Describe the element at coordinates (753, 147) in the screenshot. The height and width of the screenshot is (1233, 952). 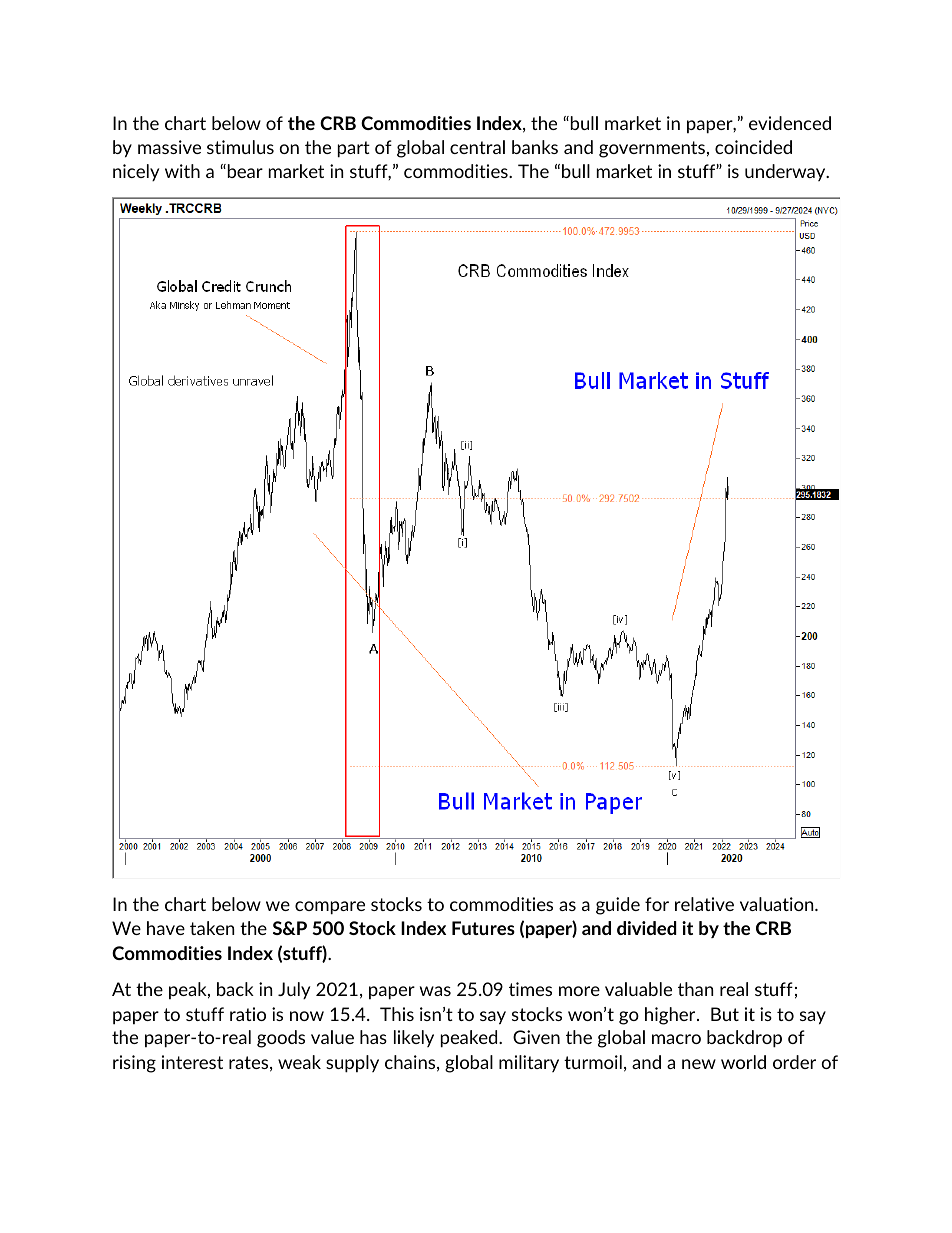
I see `coincided` at that location.
